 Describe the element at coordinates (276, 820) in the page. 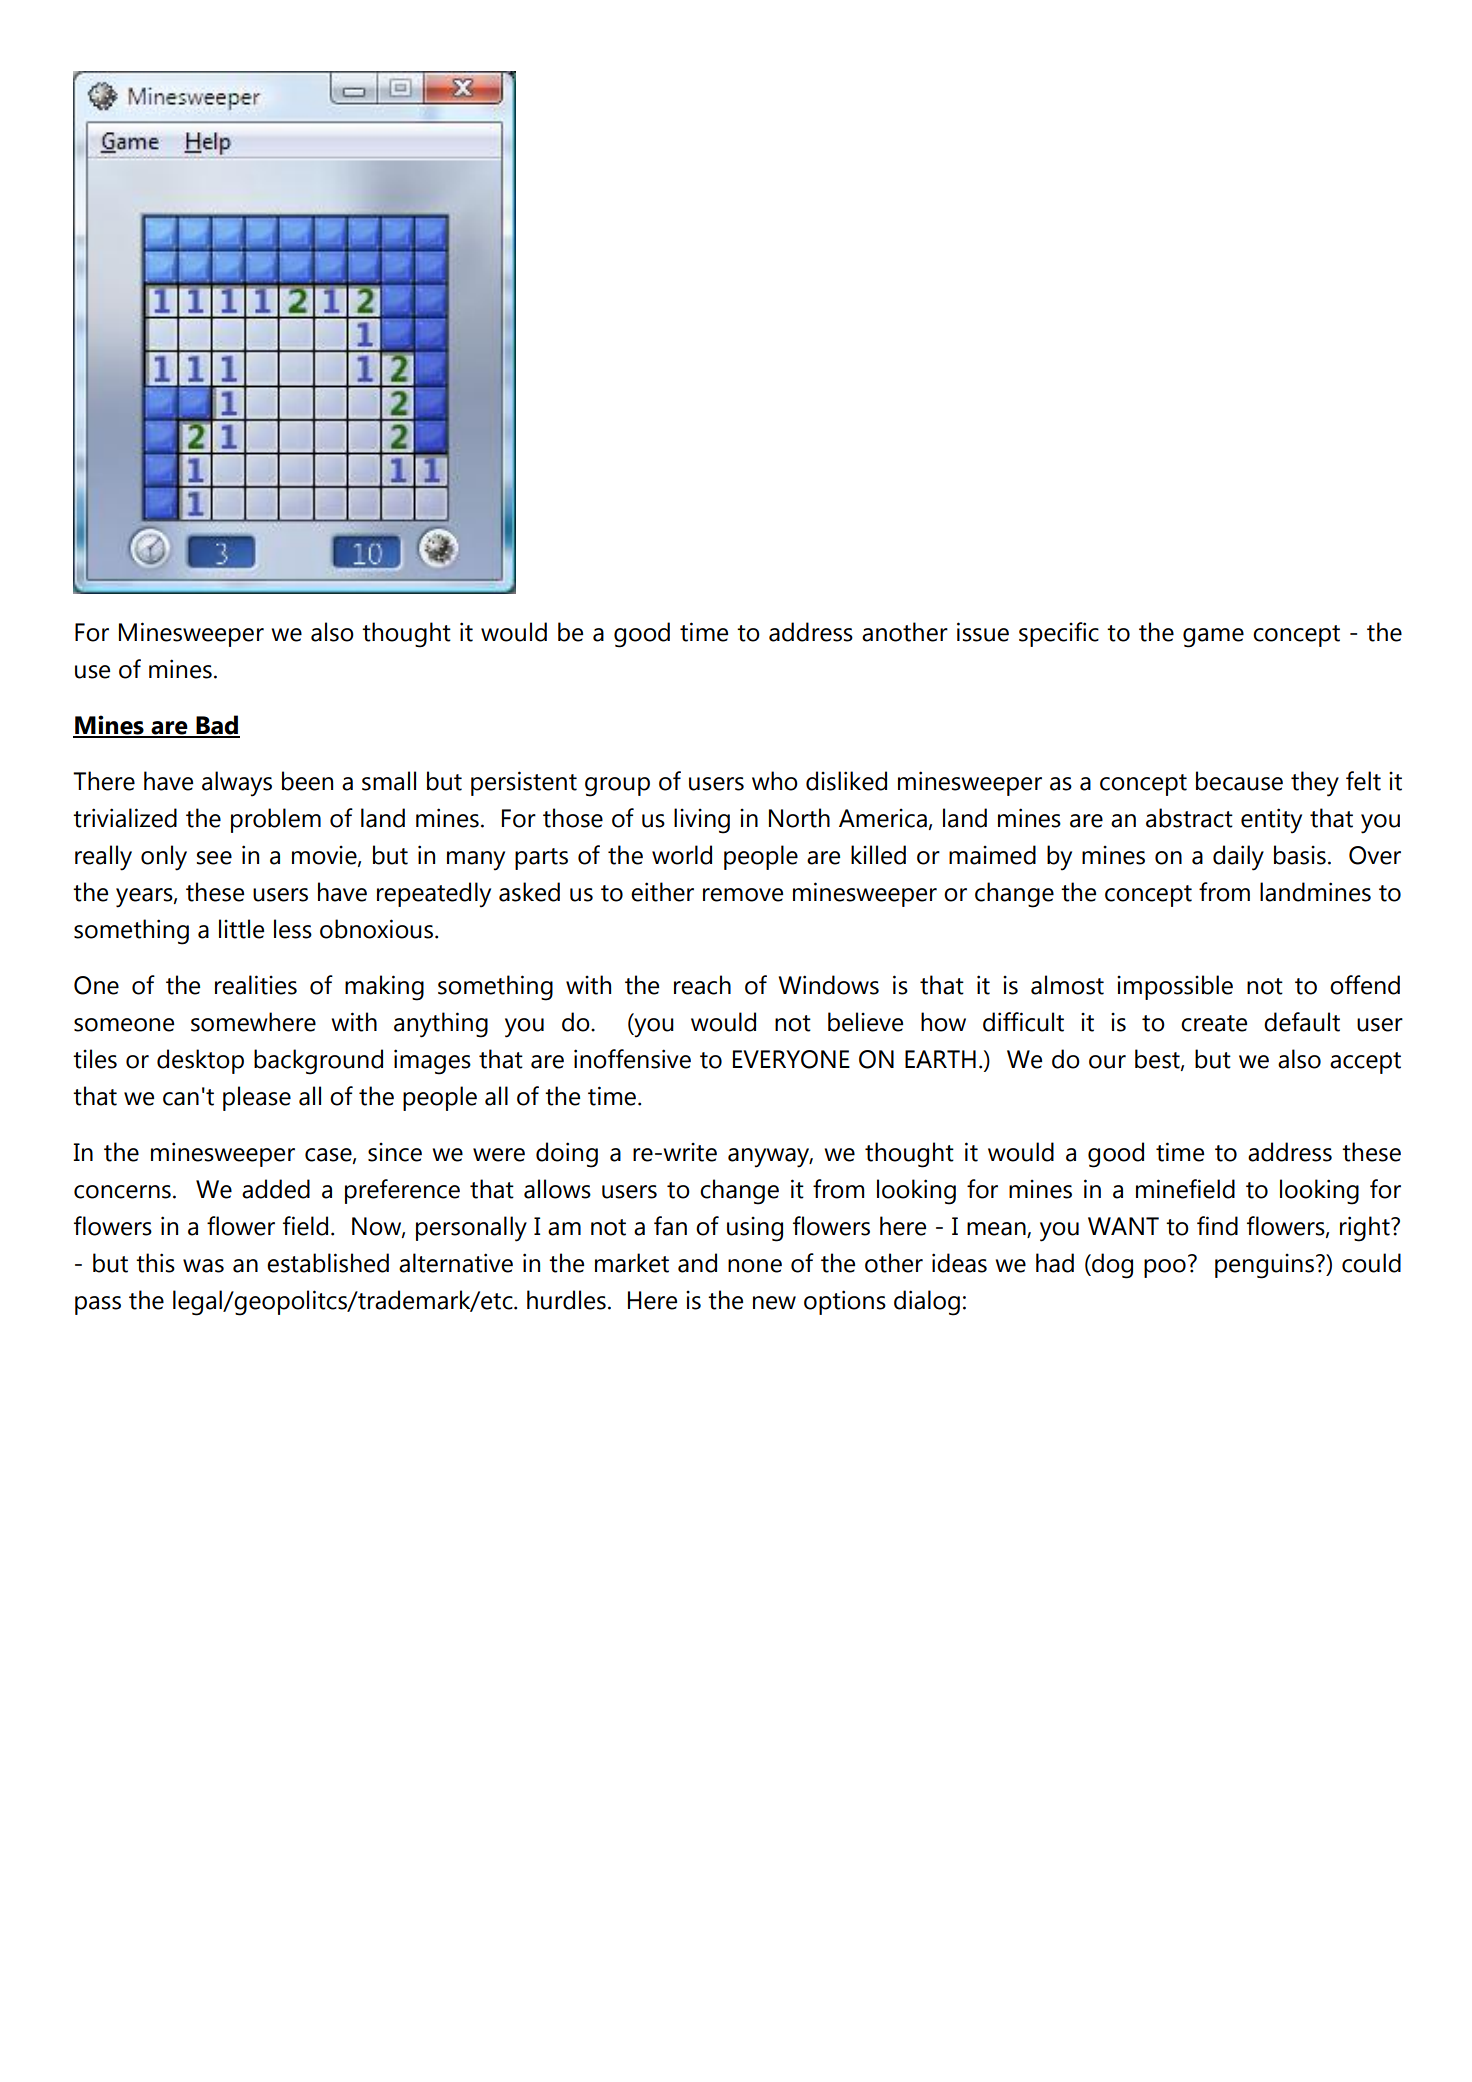

I see `problem` at that location.
